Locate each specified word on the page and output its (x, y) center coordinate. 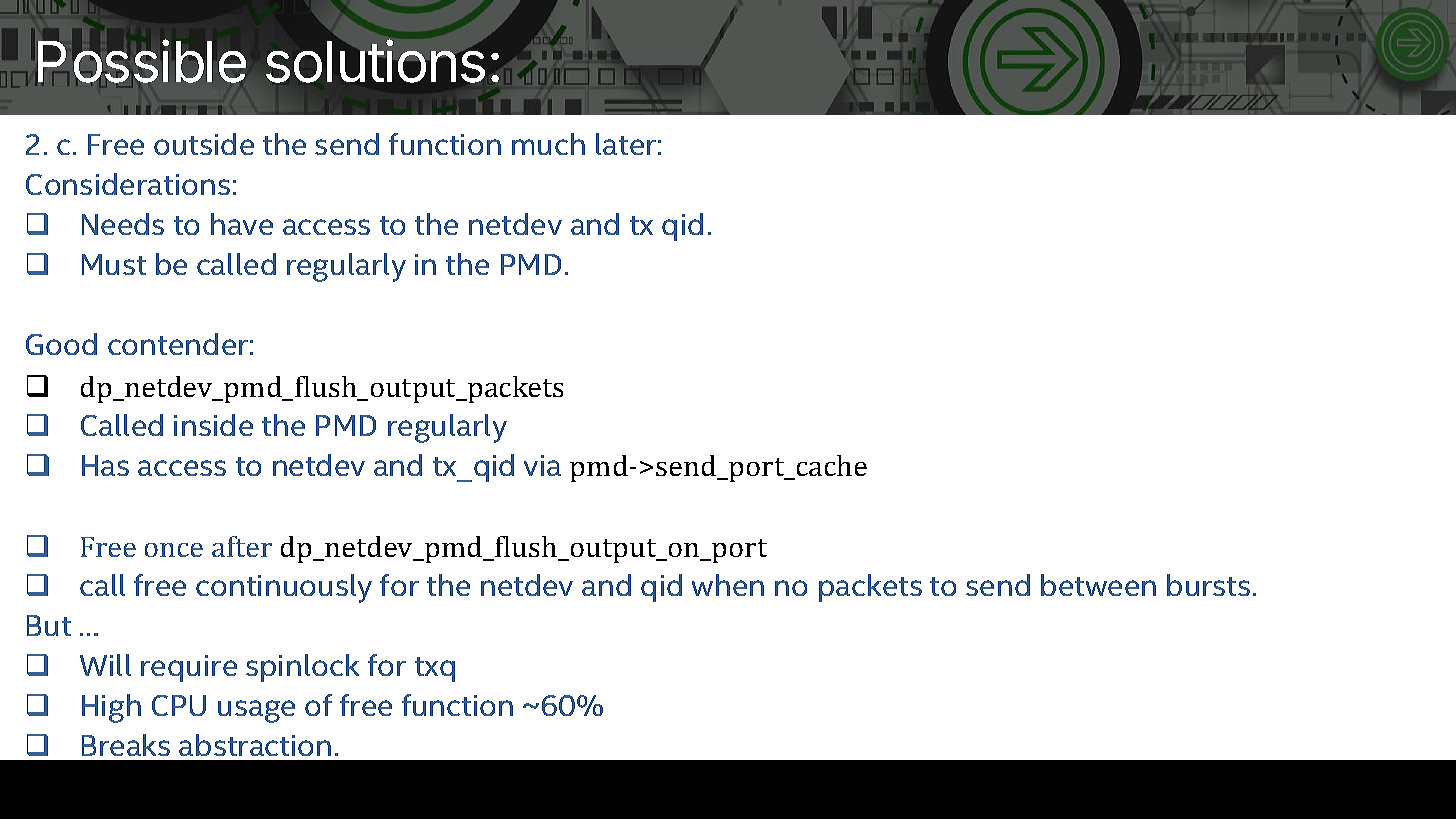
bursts (1208, 585)
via (542, 465)
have (242, 224)
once (174, 550)
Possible (142, 61)
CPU (179, 705)
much (548, 144)
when (728, 585)
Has (105, 465)
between (1098, 585)
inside (213, 425)
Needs (123, 224)
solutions (375, 61)
